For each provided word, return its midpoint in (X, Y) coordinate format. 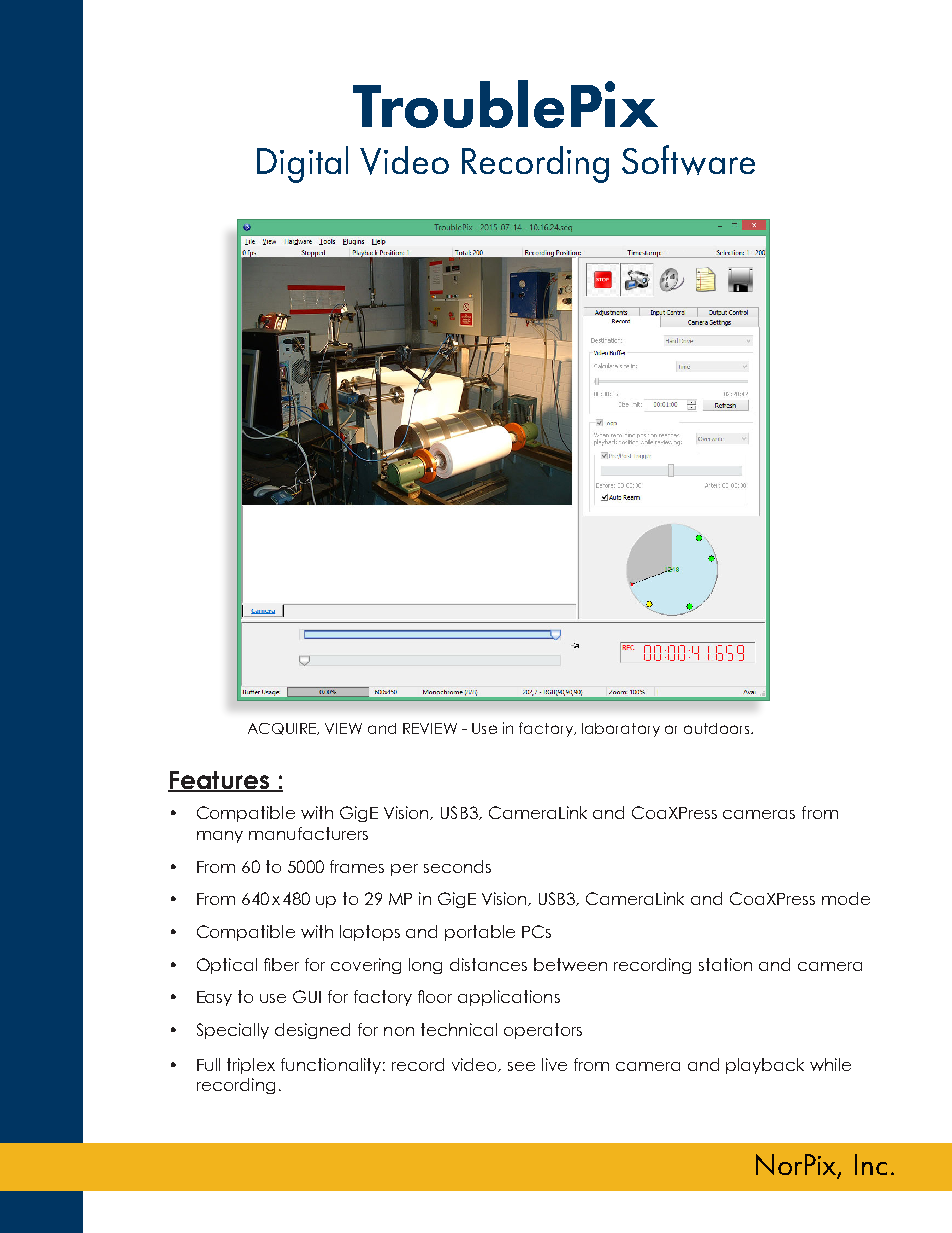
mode (846, 898)
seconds (457, 866)
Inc (871, 1164)
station (725, 964)
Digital (302, 164)
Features (219, 781)
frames (357, 866)
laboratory (621, 730)
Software (688, 160)
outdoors (718, 728)
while (830, 1064)
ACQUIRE (283, 729)
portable (480, 933)
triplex (251, 1066)
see (521, 1066)
